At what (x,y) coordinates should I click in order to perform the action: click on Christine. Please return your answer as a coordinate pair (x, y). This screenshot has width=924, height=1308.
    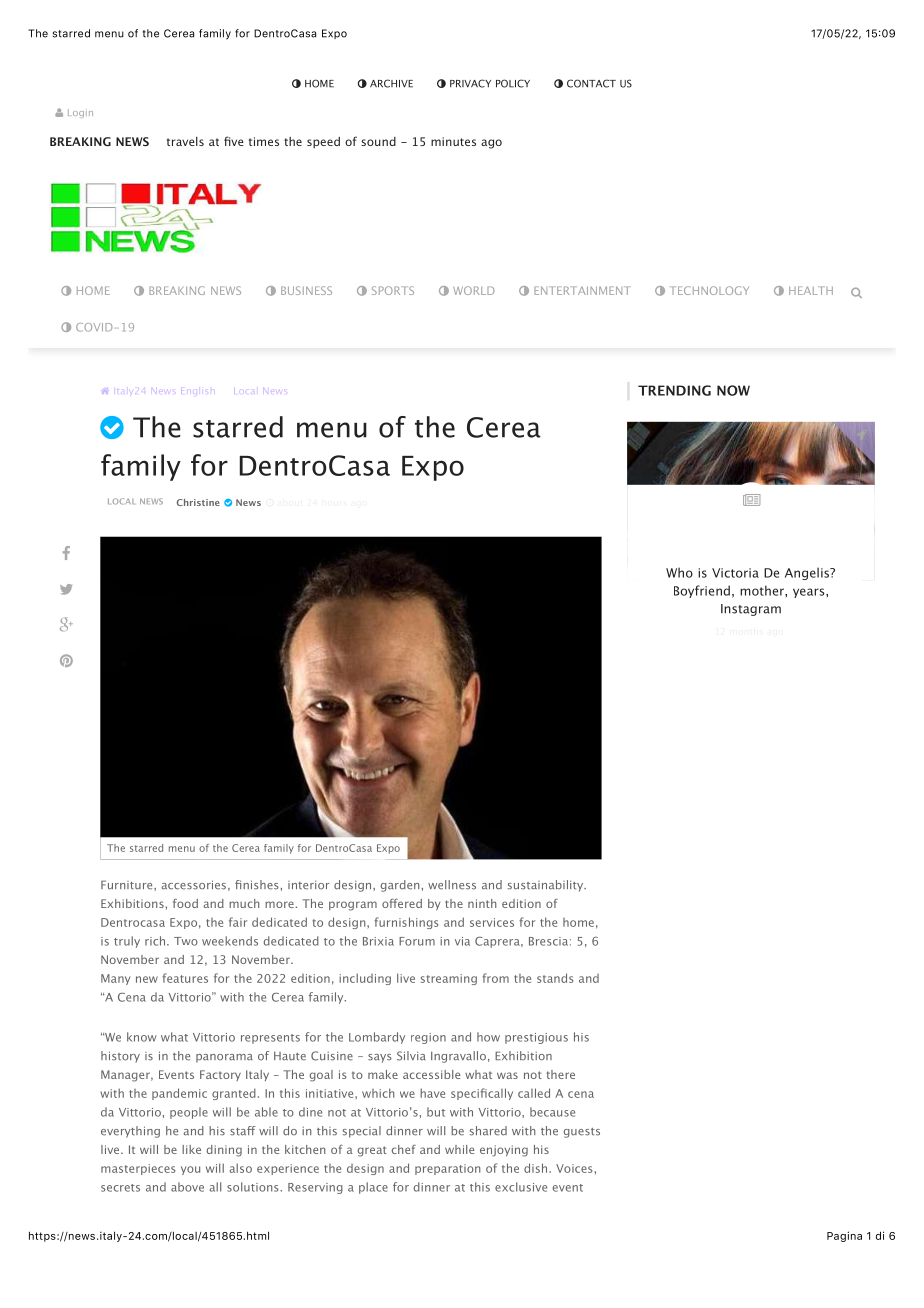
    Looking at the image, I should click on (198, 502).
